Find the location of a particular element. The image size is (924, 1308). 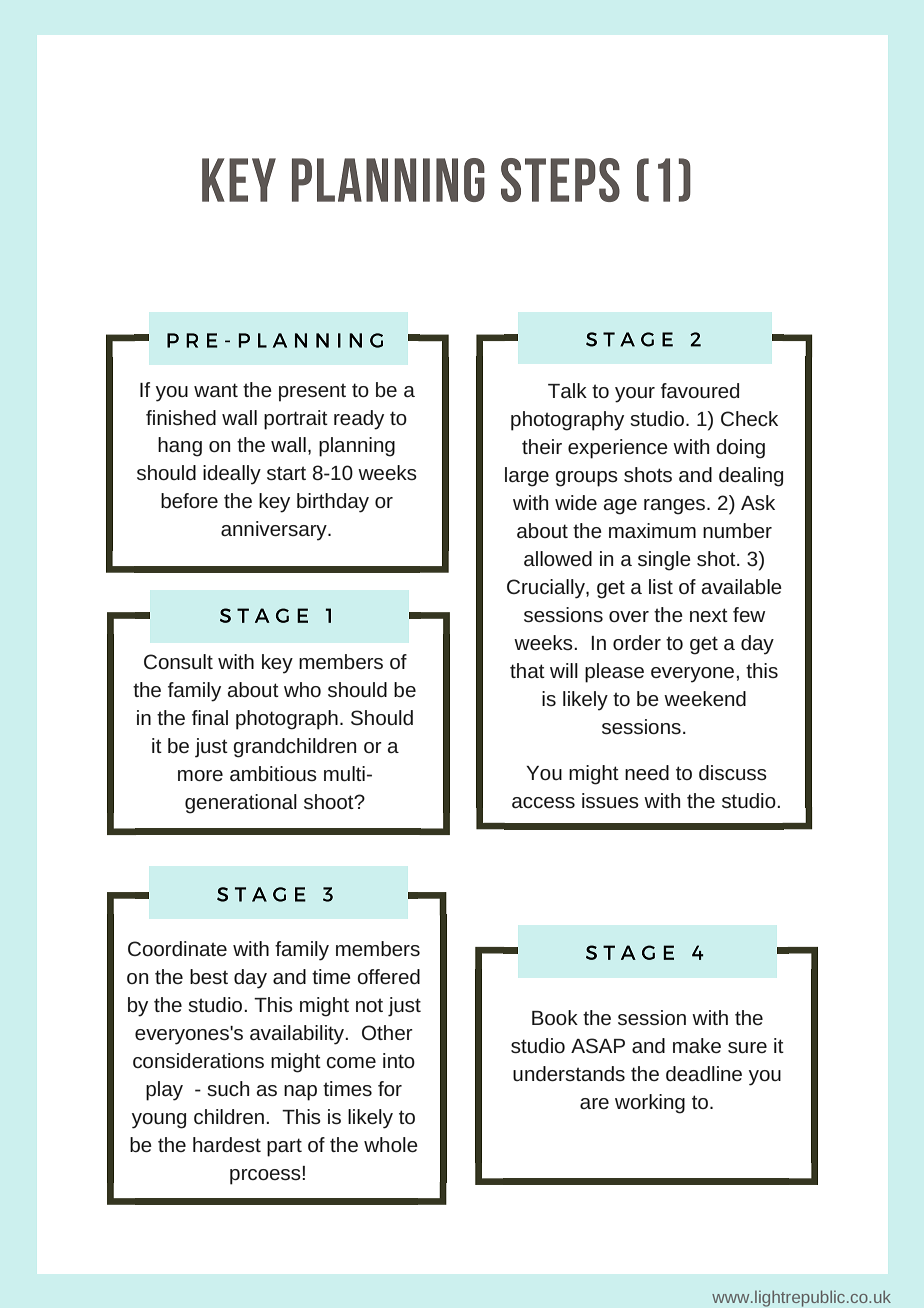

working is located at coordinates (650, 1104).
